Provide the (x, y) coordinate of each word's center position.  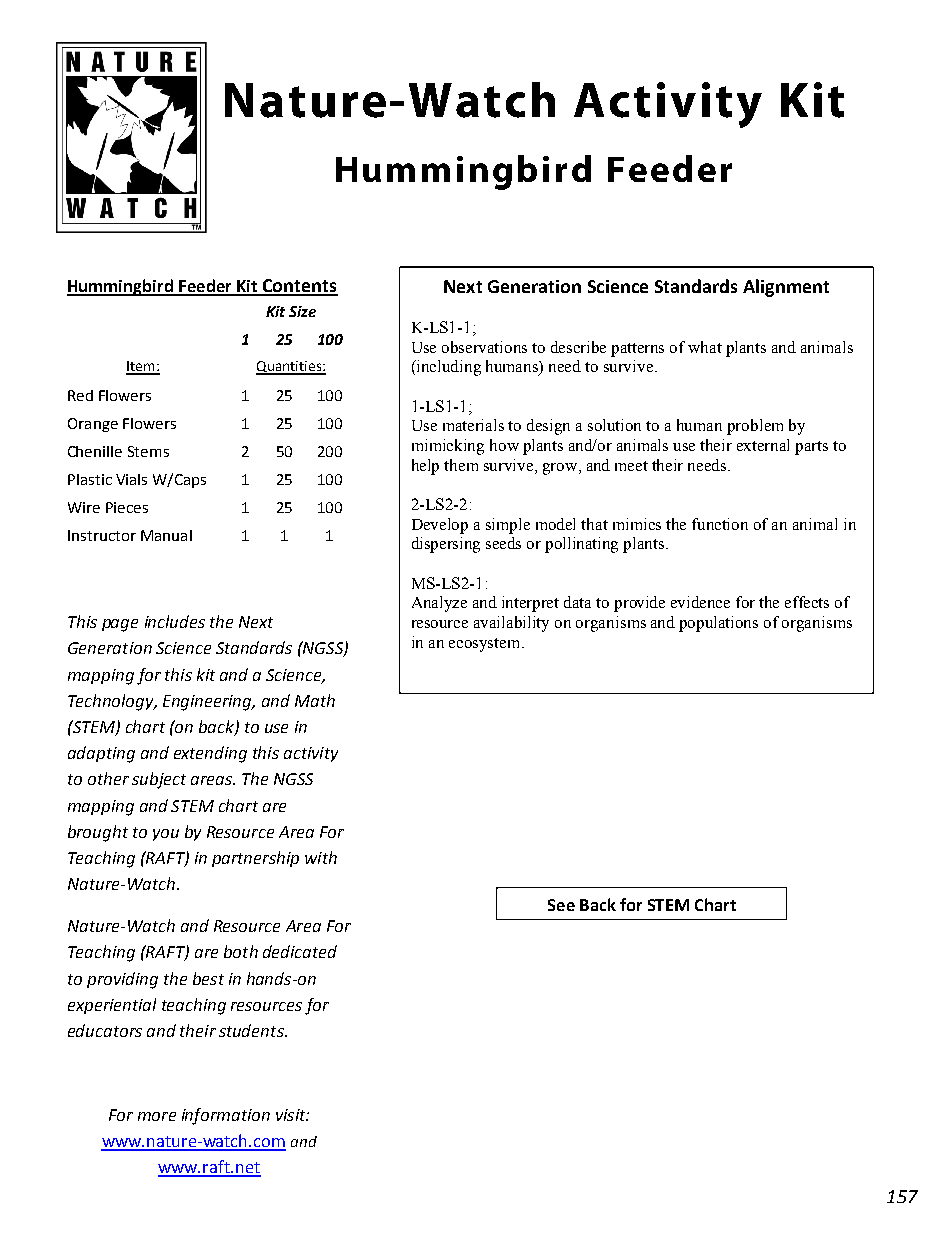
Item (141, 367)
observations (484, 347)
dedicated (300, 951)
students (252, 1030)
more (157, 1116)
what (705, 347)
